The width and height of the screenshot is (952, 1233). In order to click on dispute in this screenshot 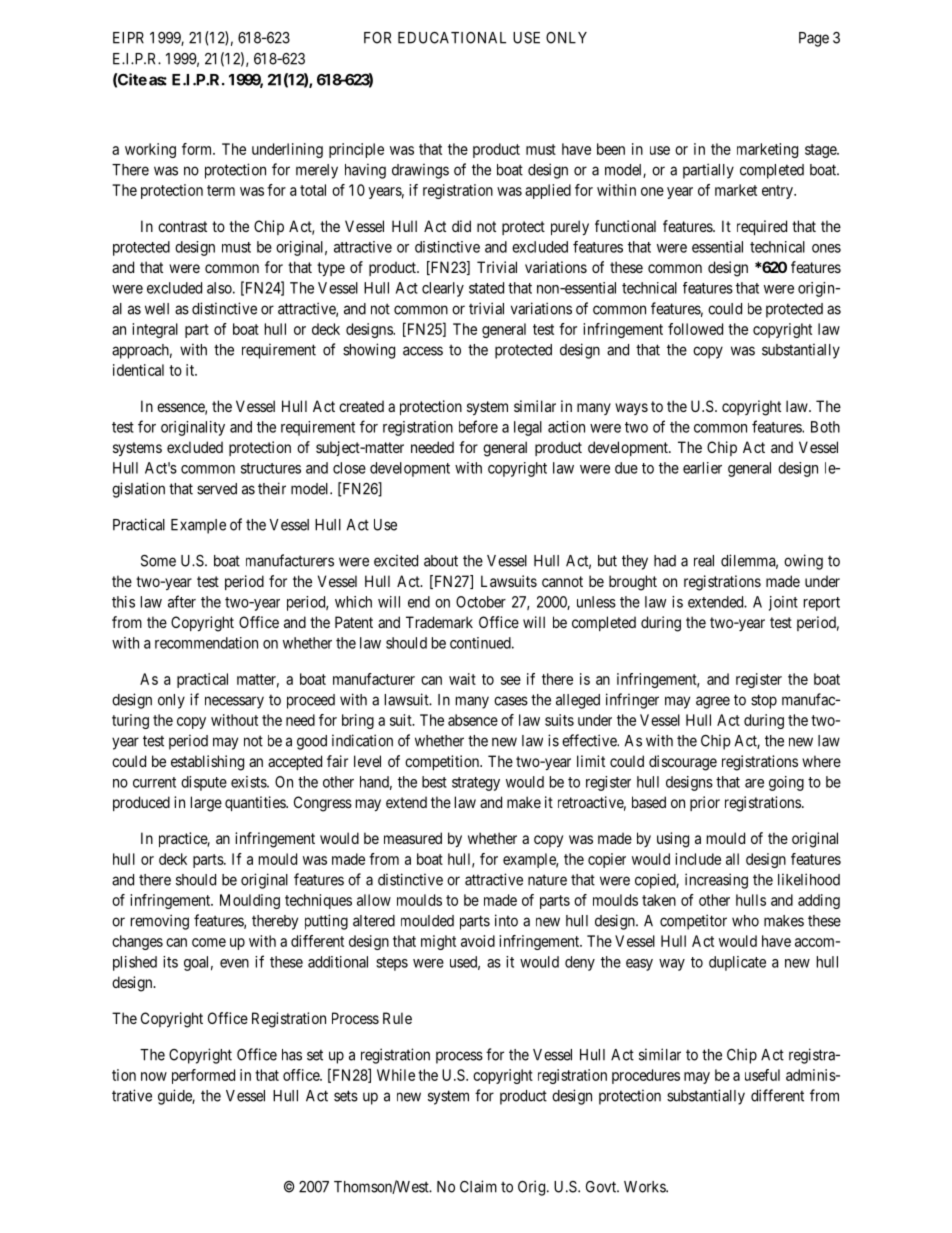, I will do `click(204, 783)`.
